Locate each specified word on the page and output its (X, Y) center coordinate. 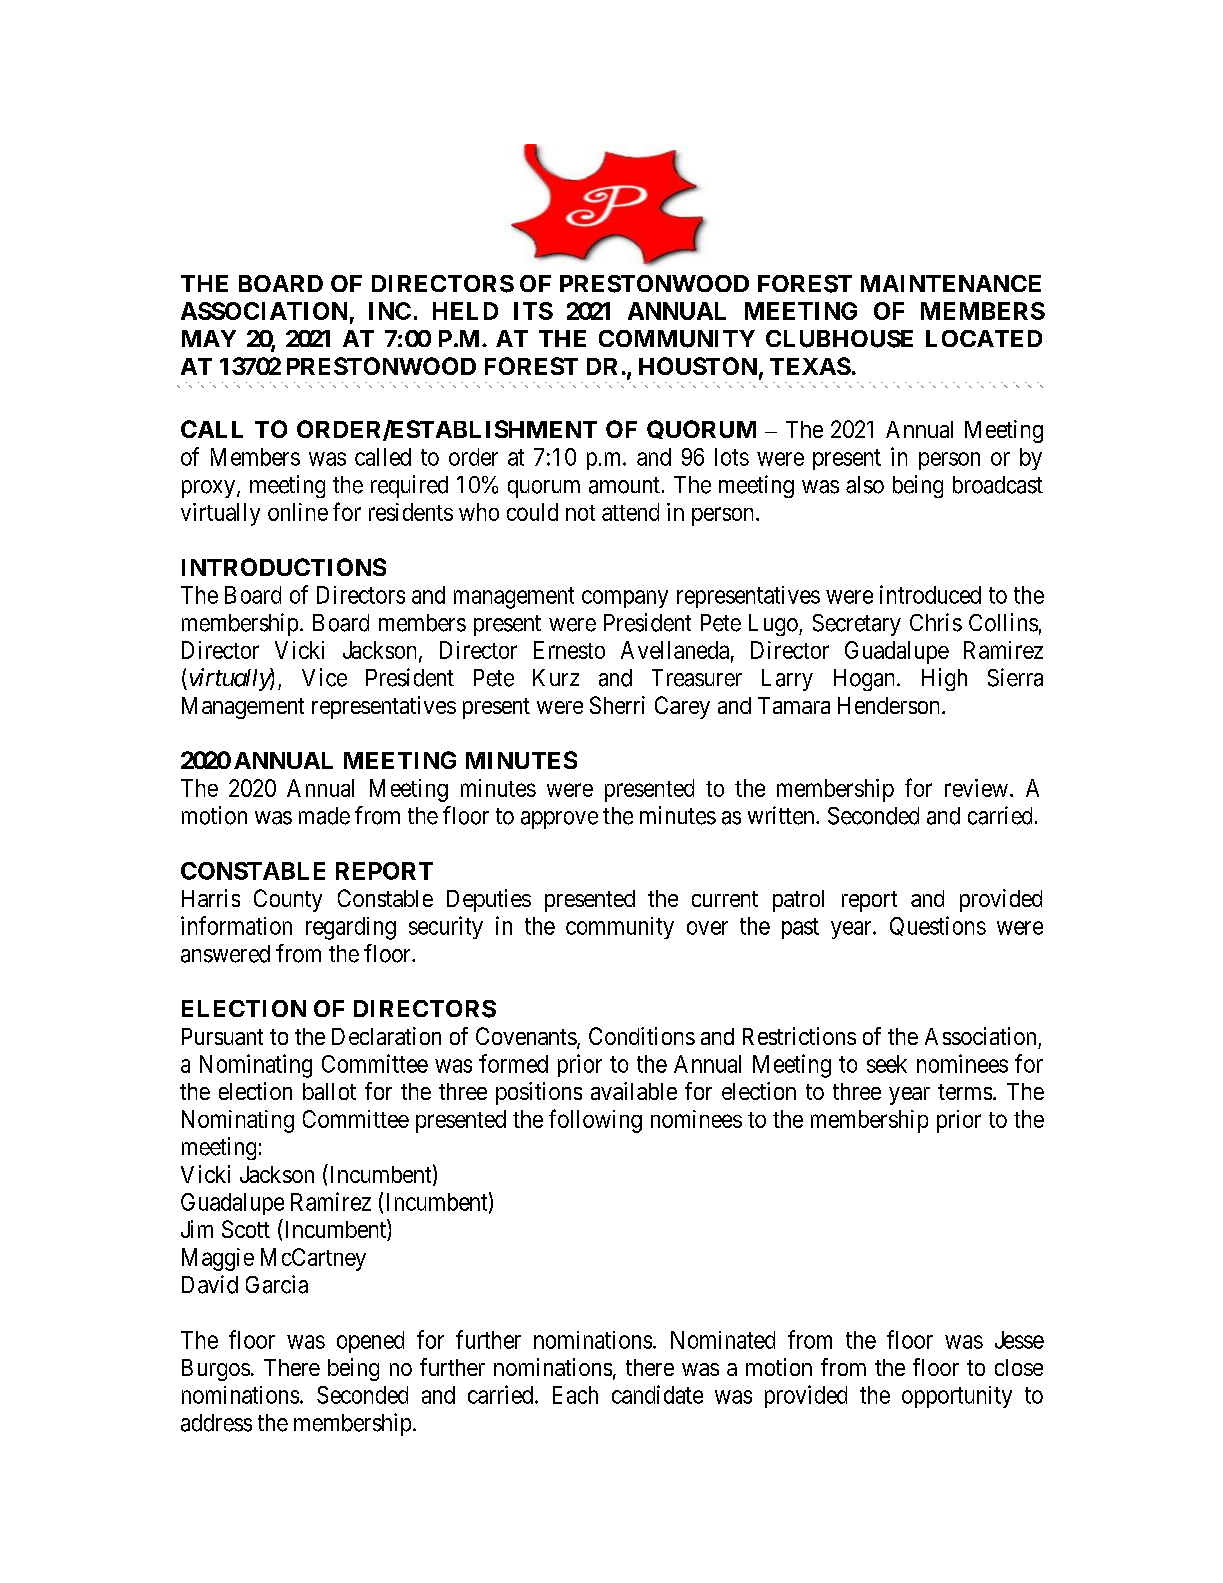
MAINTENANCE (951, 283)
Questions (938, 926)
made (324, 816)
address (216, 1423)
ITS (533, 311)
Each (575, 1395)
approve (559, 820)
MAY (209, 338)
